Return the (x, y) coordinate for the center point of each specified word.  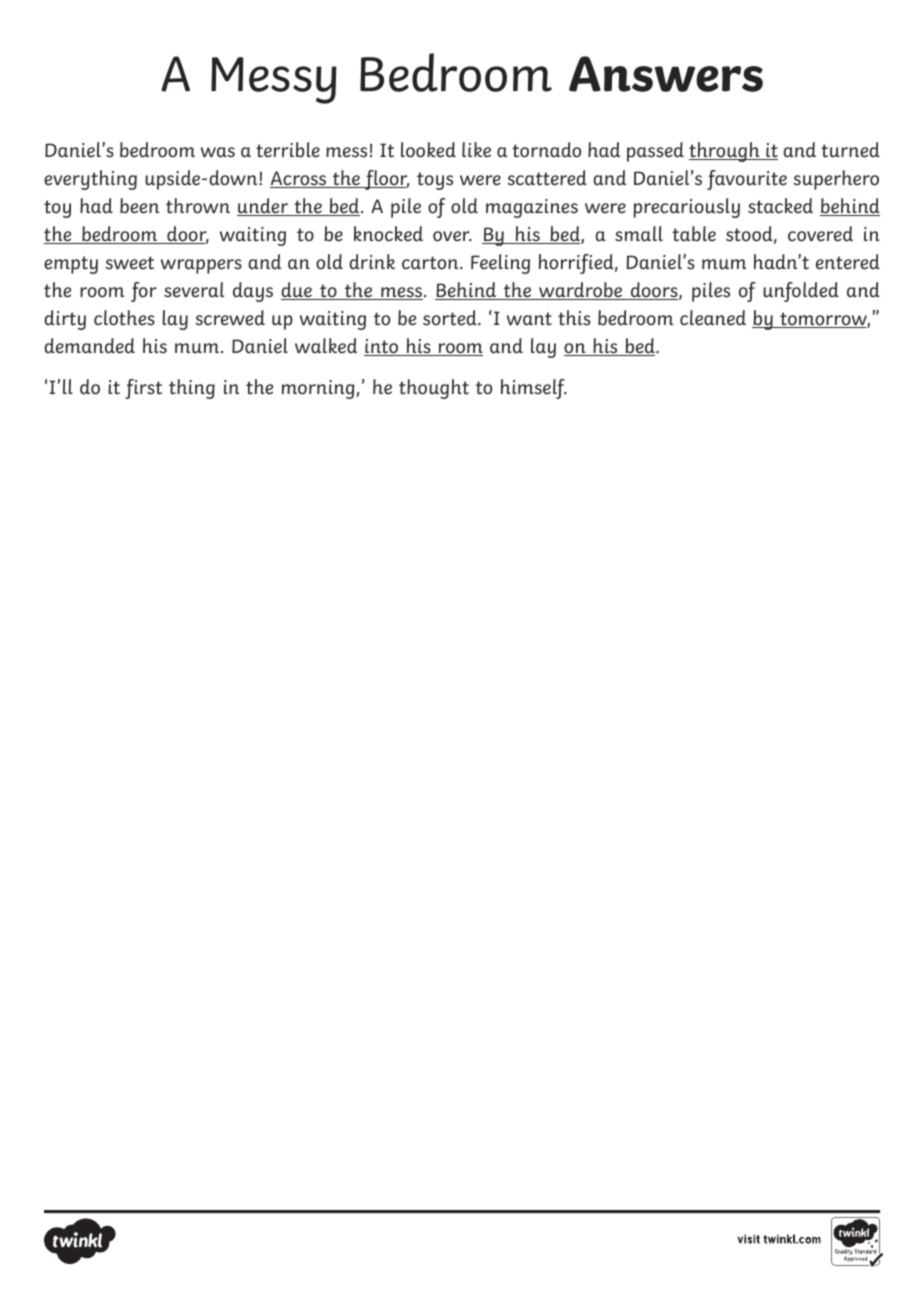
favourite (747, 180)
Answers (666, 74)
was (218, 152)
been (139, 206)
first (143, 389)
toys (435, 181)
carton (431, 263)
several (194, 290)
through (725, 152)
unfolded (801, 292)
